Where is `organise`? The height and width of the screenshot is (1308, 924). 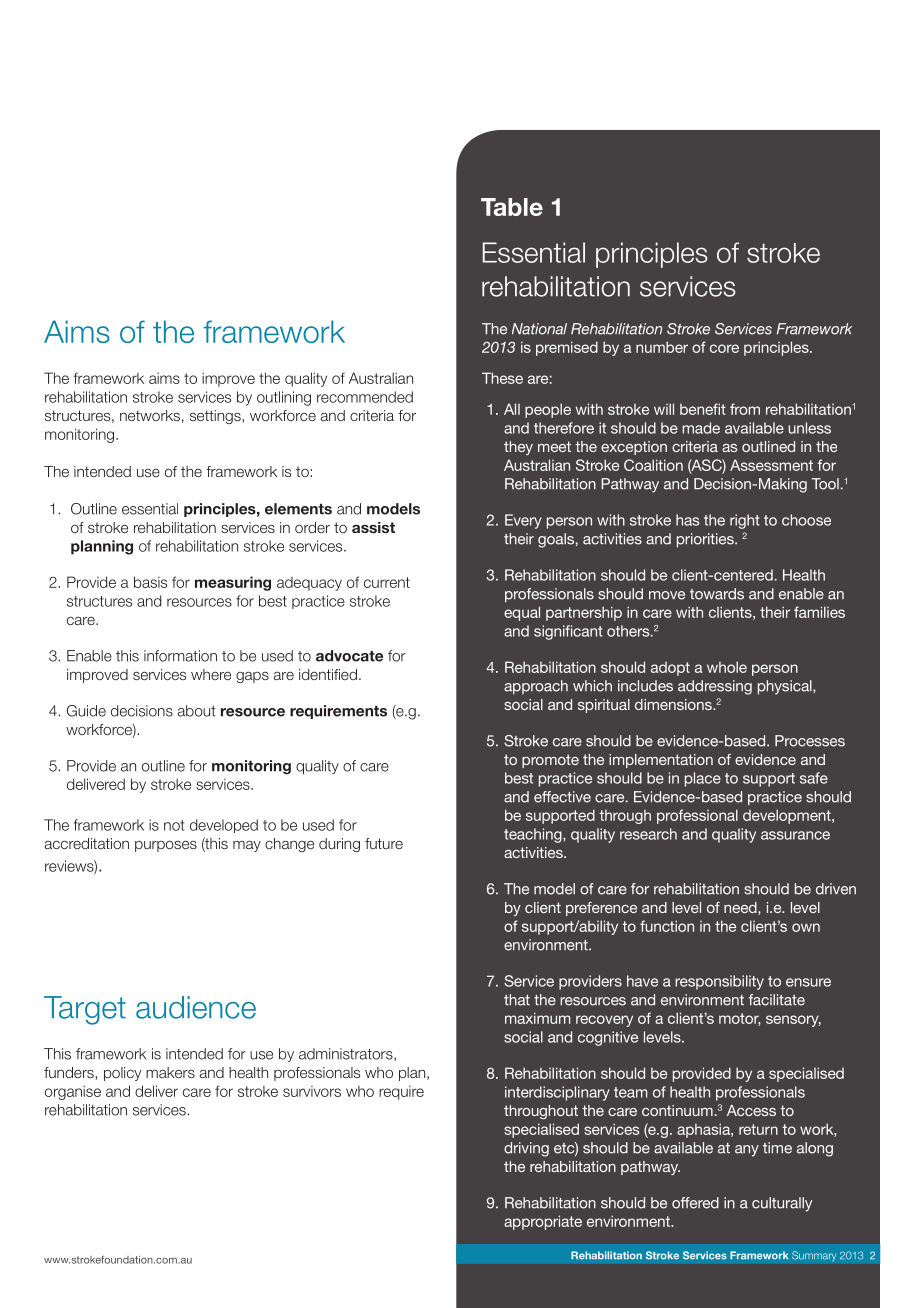
organise is located at coordinates (73, 1092).
